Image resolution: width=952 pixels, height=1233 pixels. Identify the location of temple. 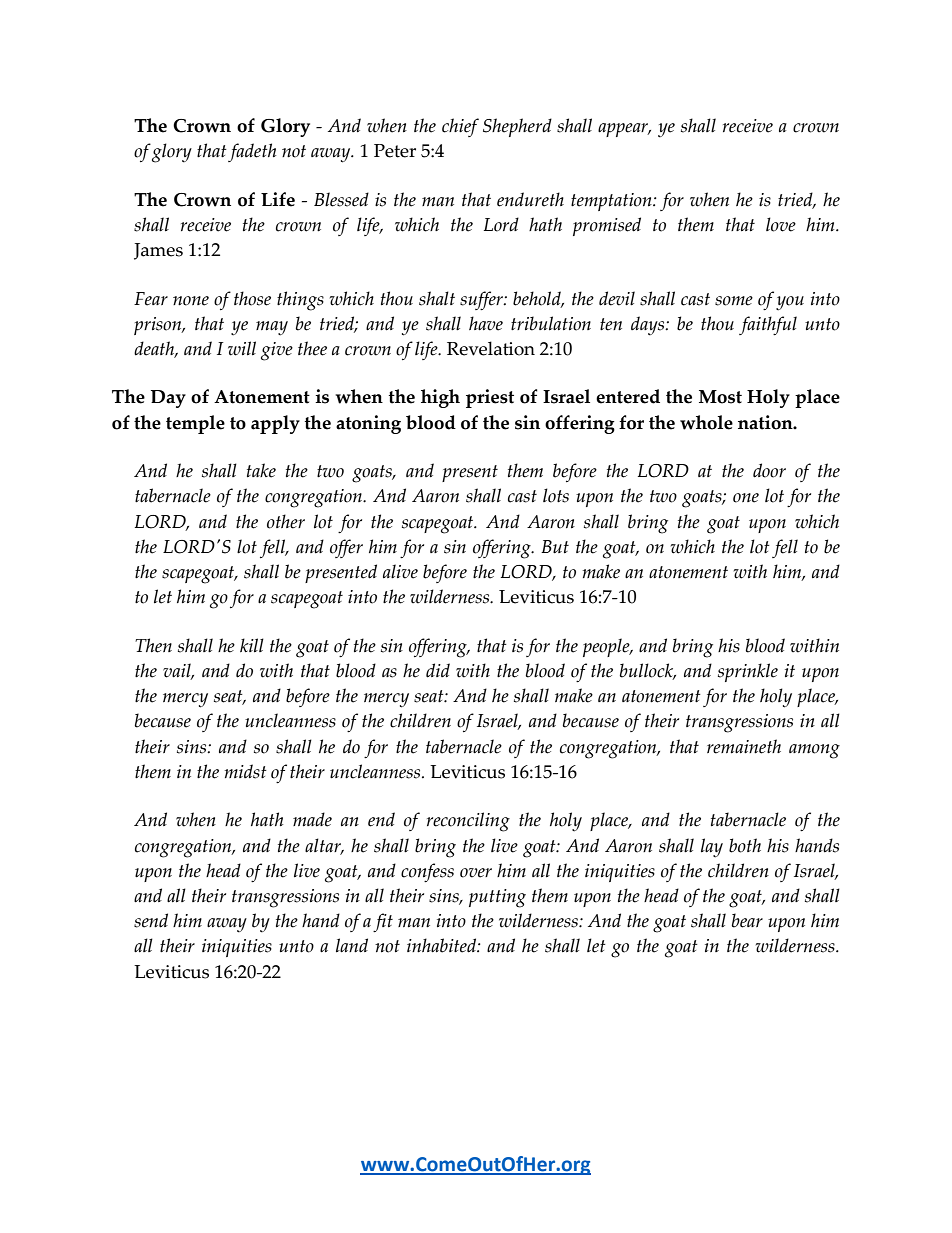
(195, 424).
